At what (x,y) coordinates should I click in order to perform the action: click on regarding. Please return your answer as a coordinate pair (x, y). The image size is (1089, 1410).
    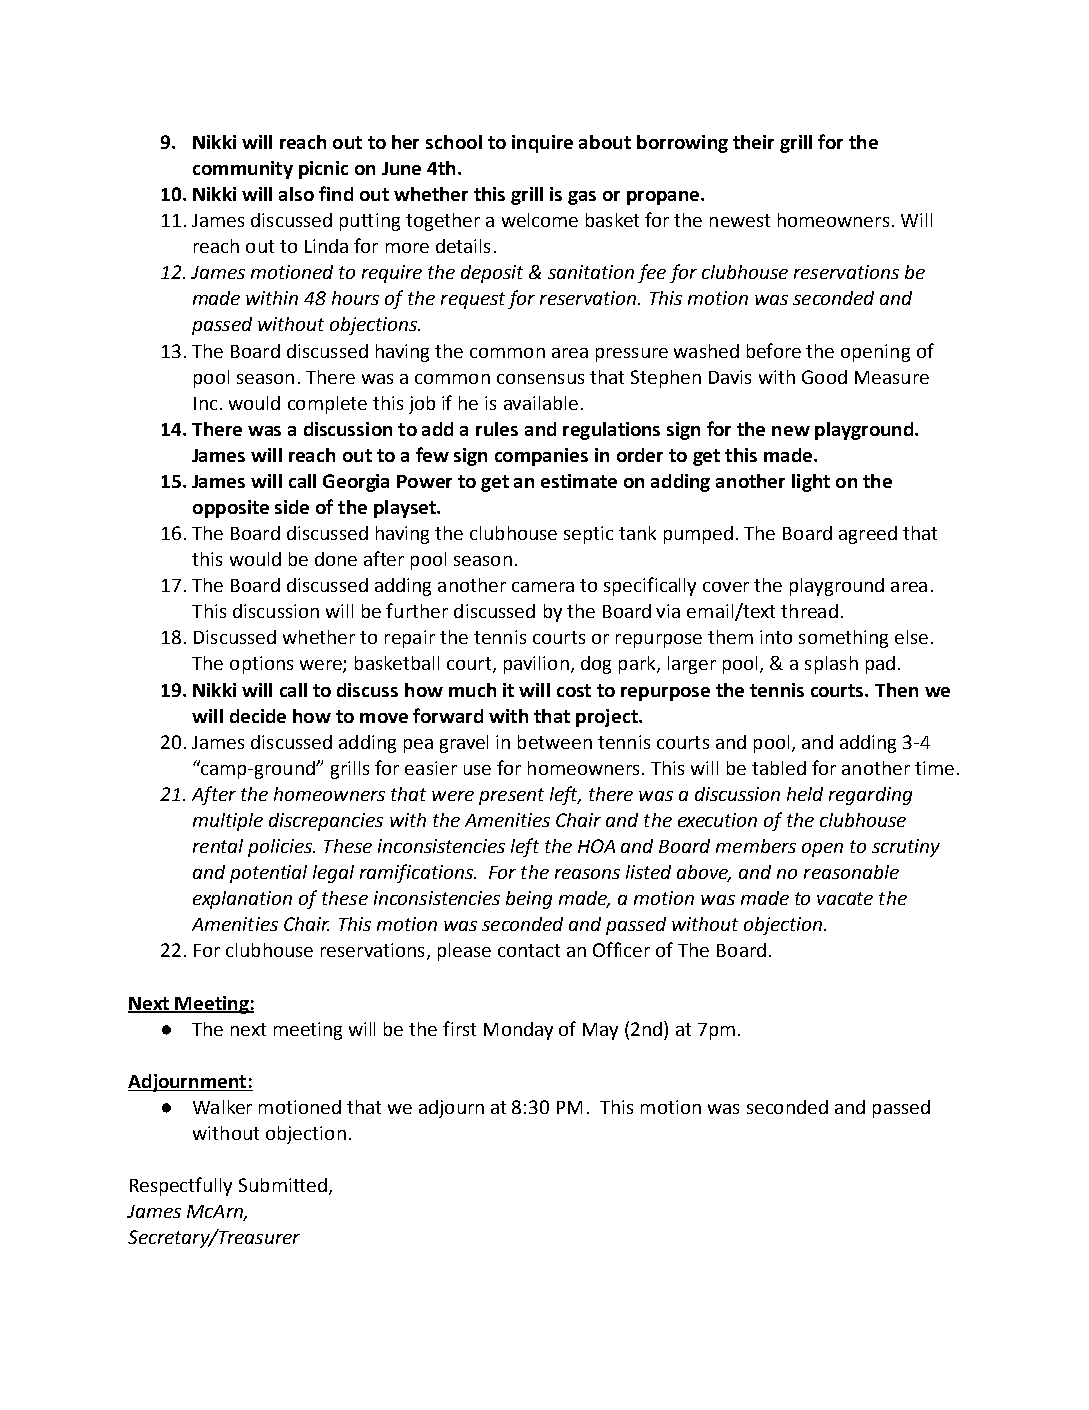
    Looking at the image, I should click on (870, 796).
